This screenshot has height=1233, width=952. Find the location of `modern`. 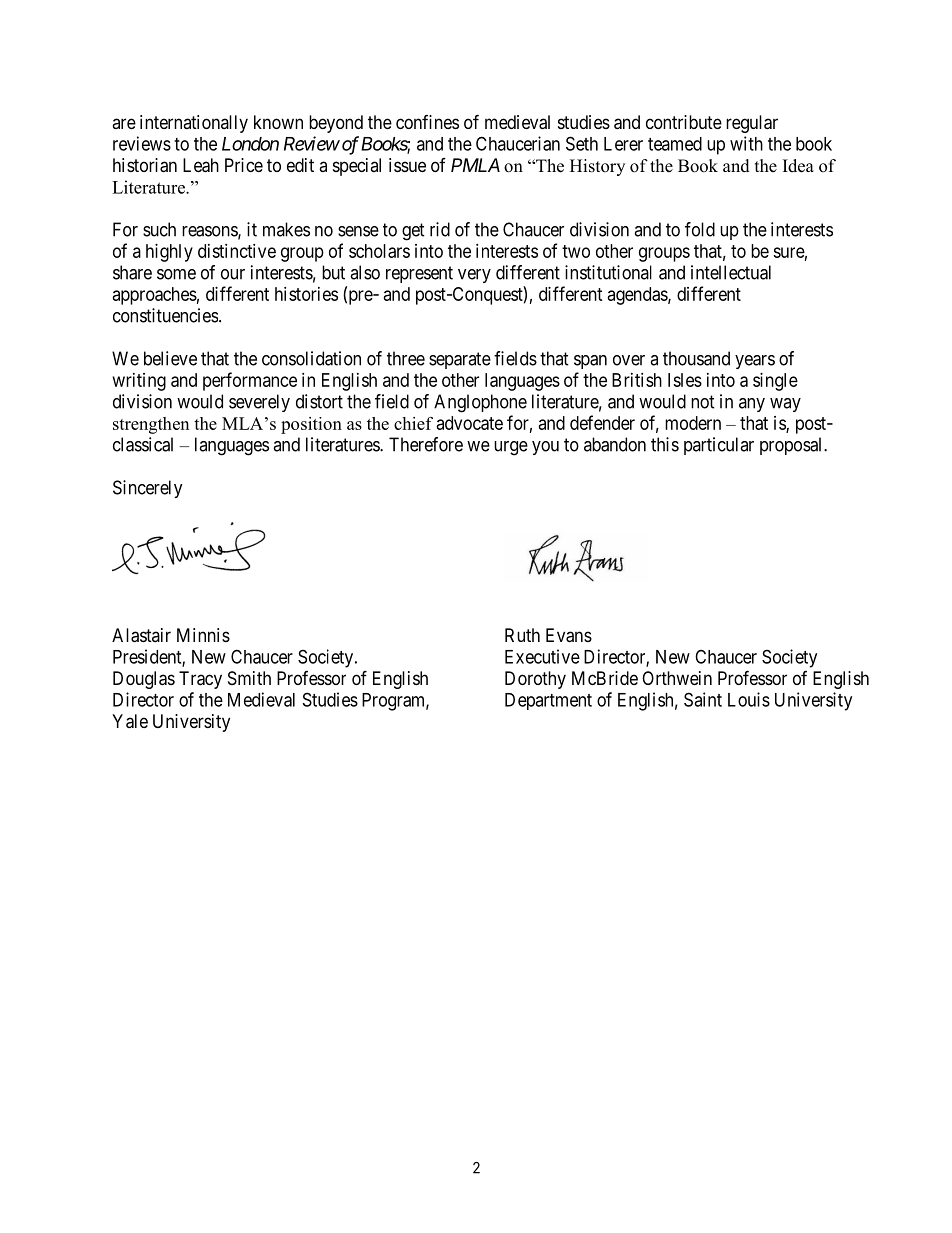

modern is located at coordinates (693, 423).
